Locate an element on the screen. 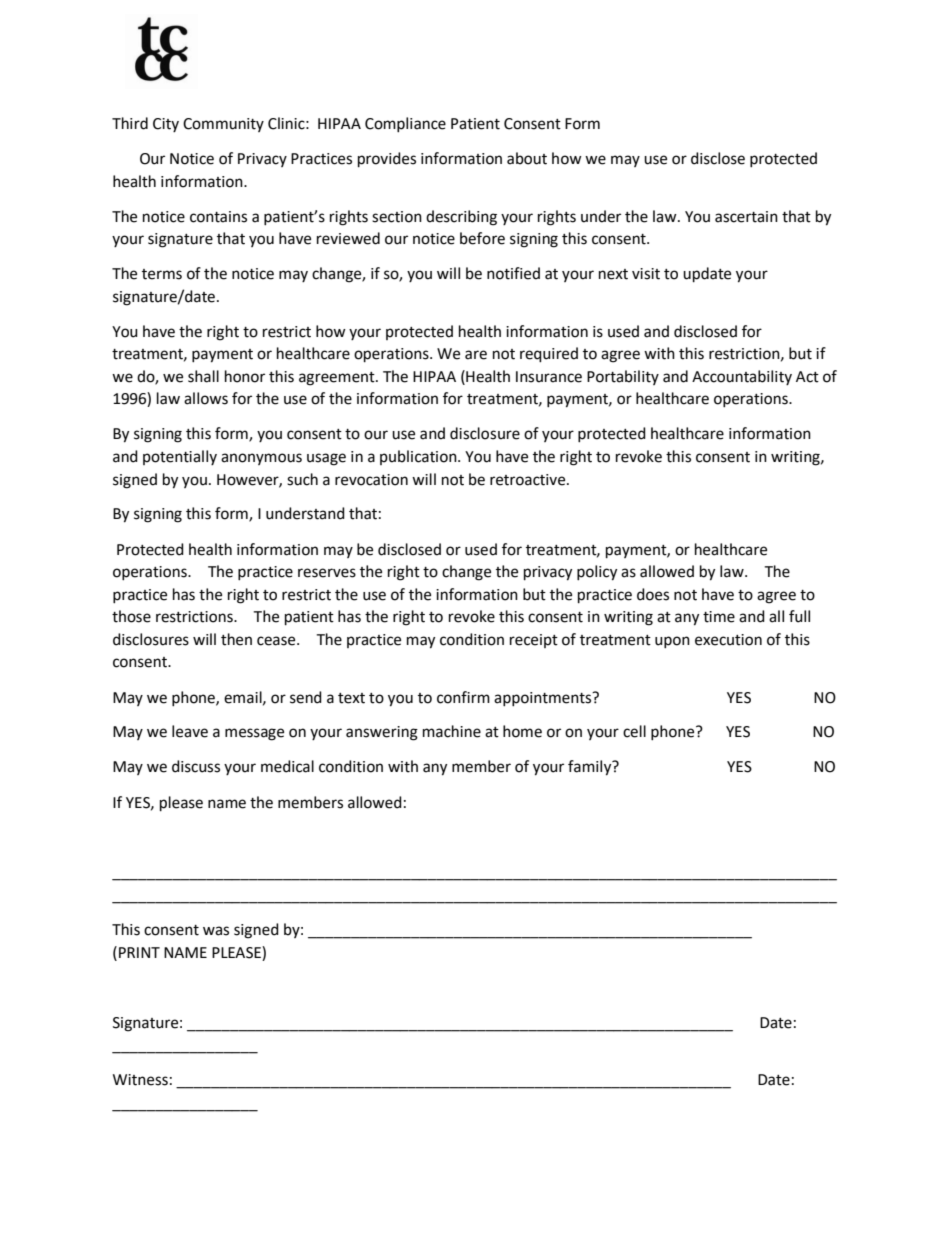 The width and height of the screenshot is (952, 1233). Witness is located at coordinates (140, 1080).
